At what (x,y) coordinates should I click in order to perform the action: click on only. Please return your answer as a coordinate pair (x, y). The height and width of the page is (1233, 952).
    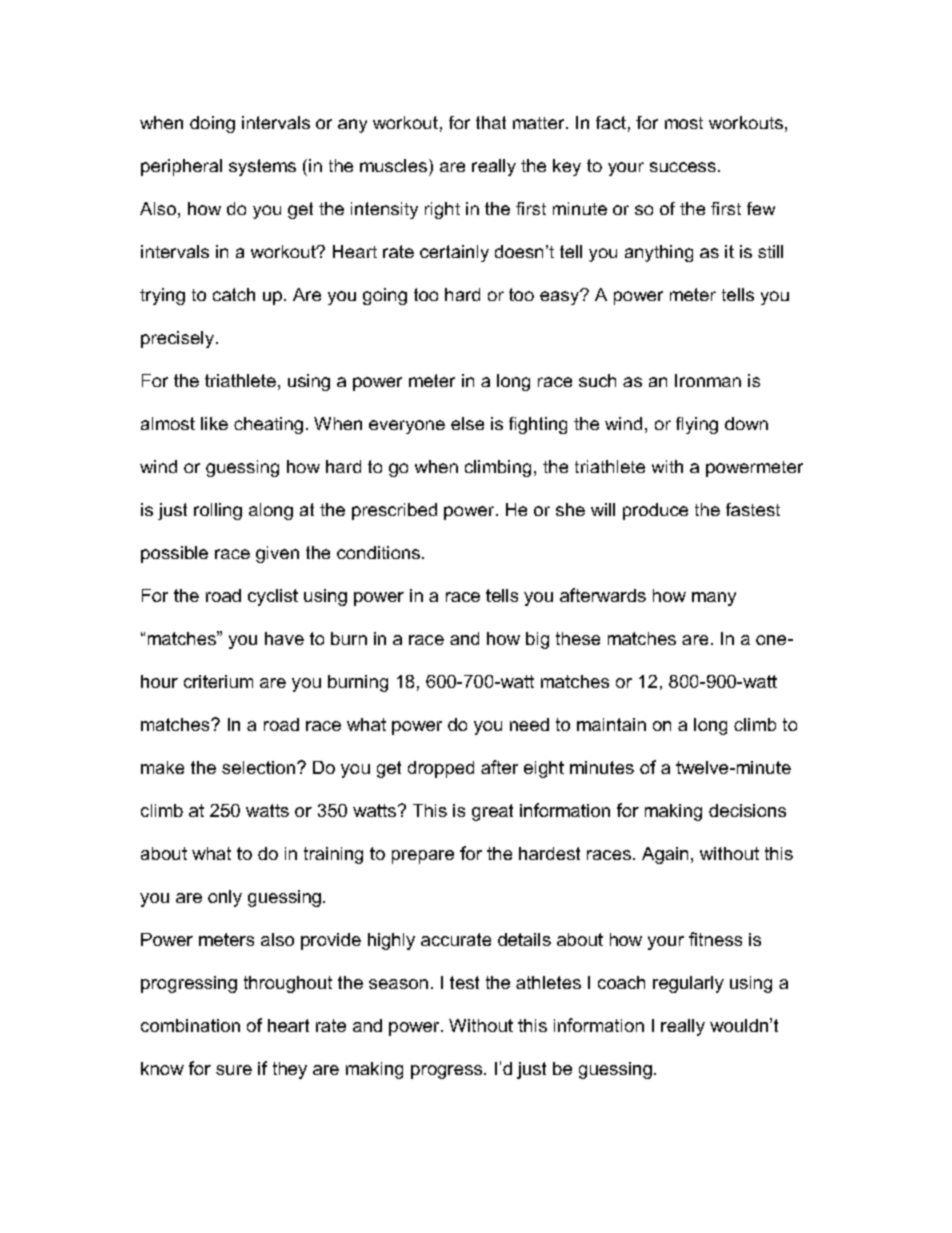
    Looking at the image, I should click on (225, 898).
